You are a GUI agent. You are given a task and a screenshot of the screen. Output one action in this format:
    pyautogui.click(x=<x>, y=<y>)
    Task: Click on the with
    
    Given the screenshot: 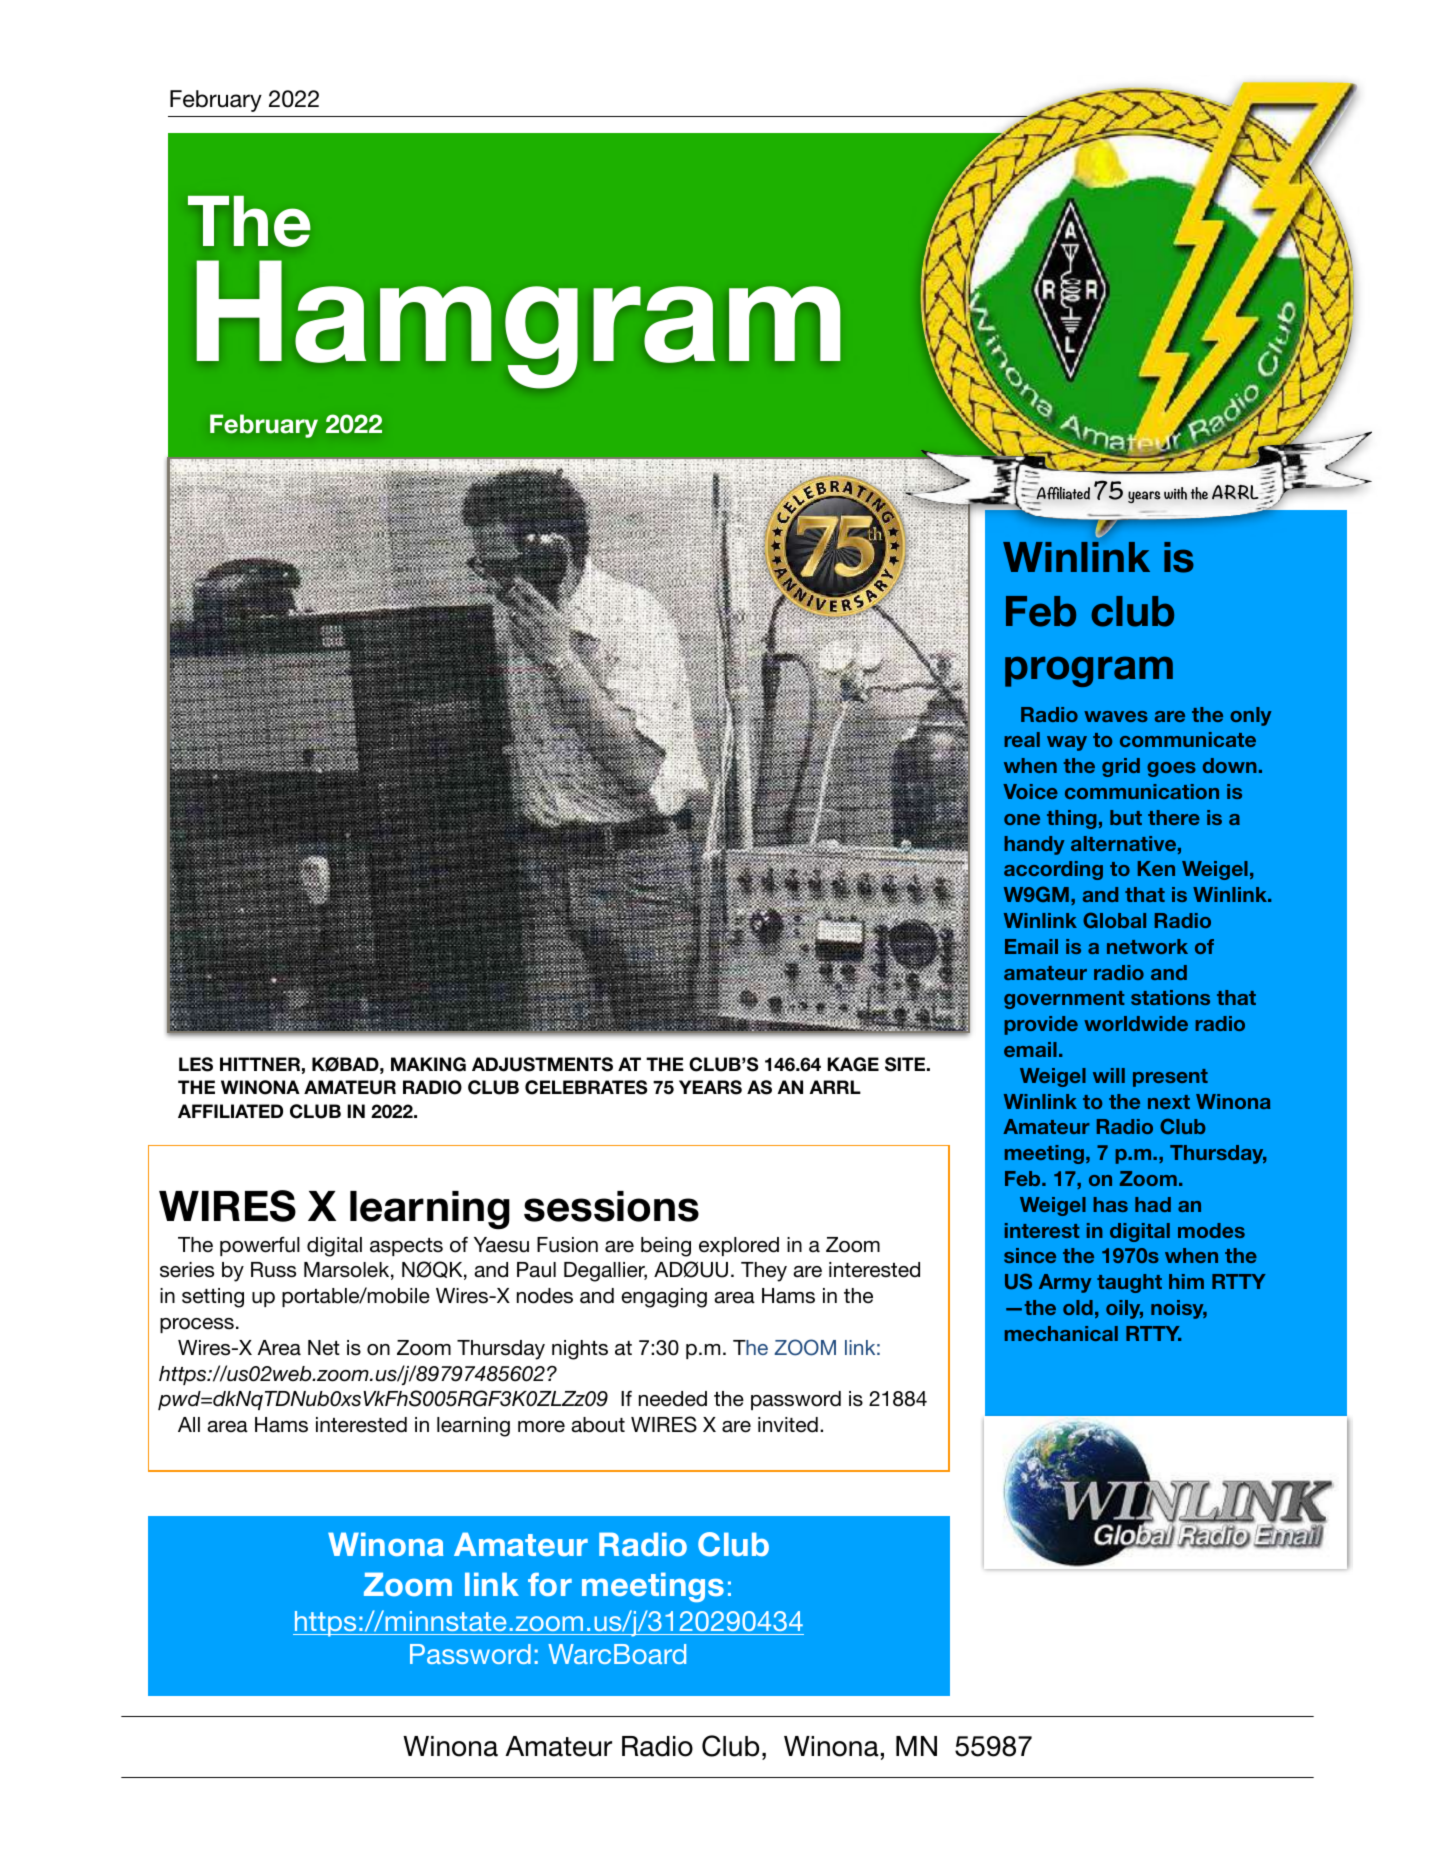 What is the action you would take?
    pyautogui.click(x=1175, y=493)
